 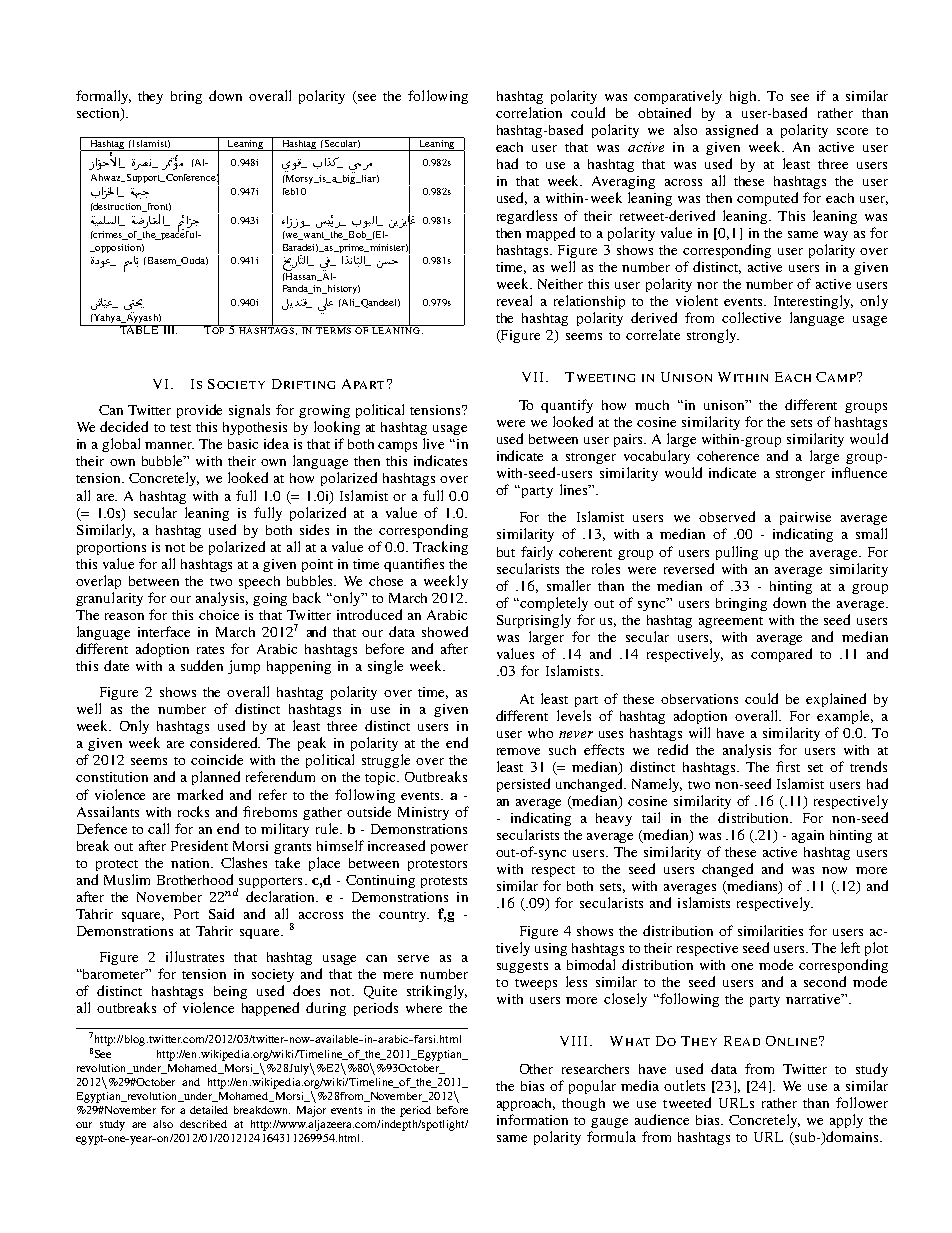 What do you see at coordinates (846, 1121) in the document?
I see `apply` at bounding box center [846, 1121].
